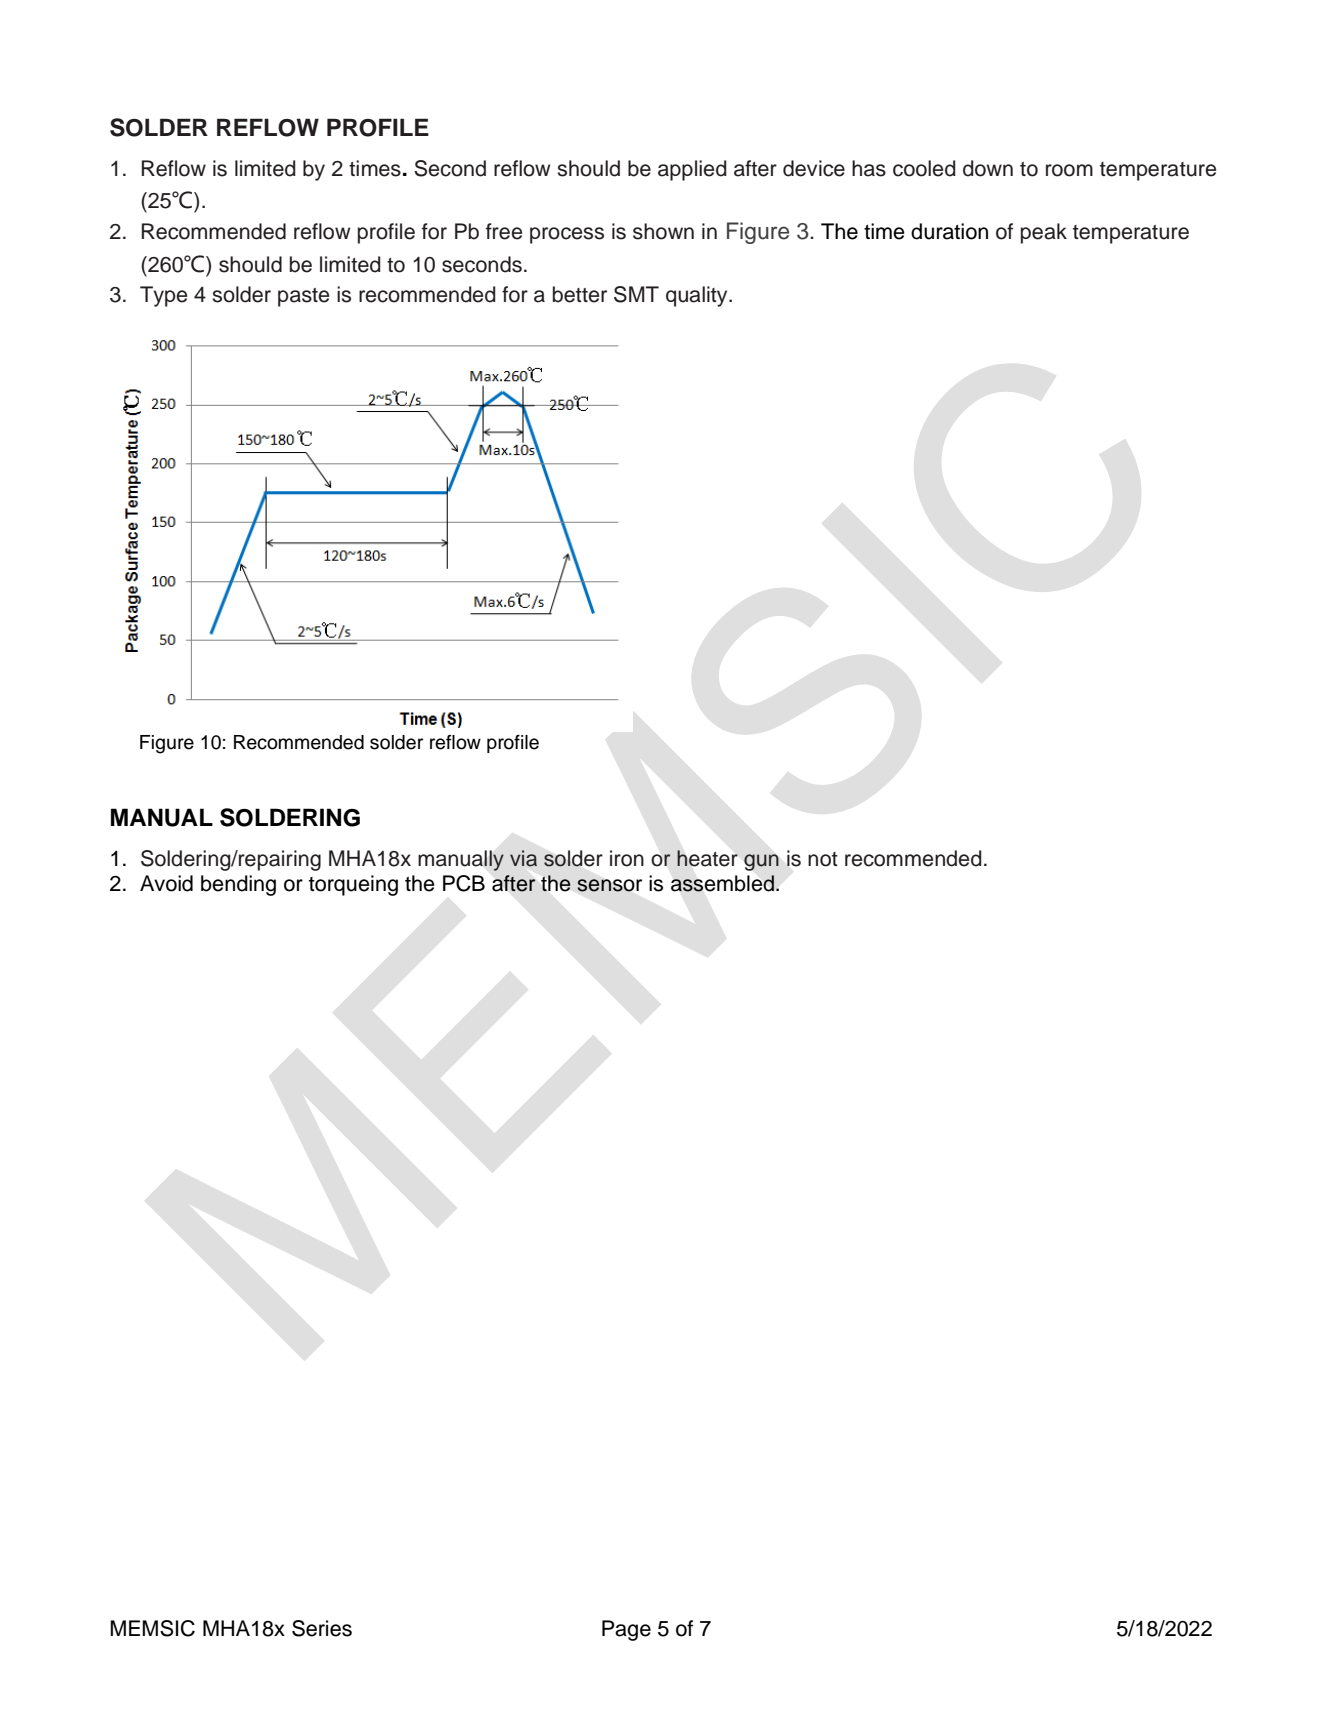  I want to click on Series, so click(322, 1628).
